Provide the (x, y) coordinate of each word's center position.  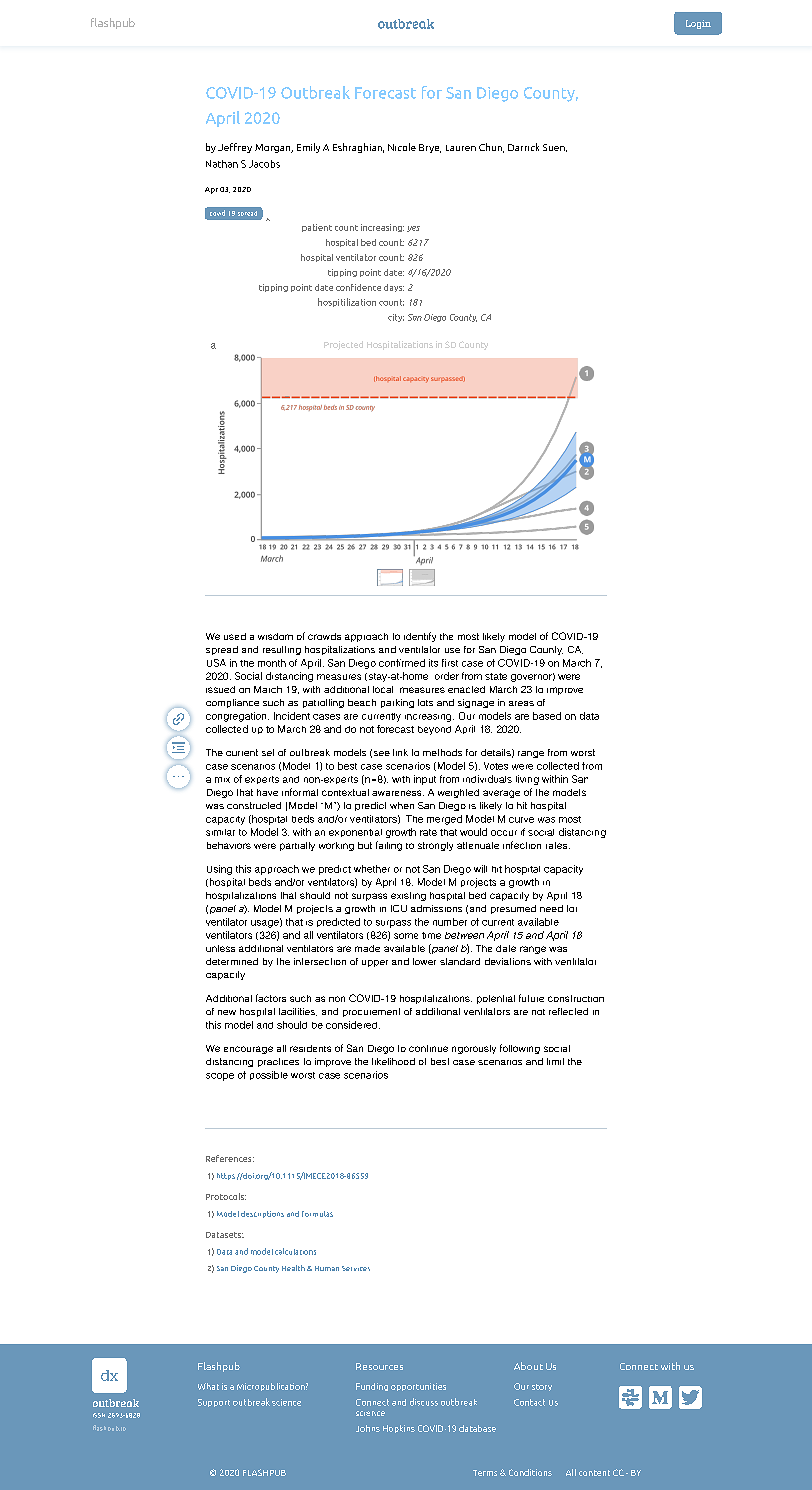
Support (214, 1403)
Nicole (402, 147)
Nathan (222, 164)
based (547, 716)
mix (222, 780)
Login (698, 24)
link (400, 752)
